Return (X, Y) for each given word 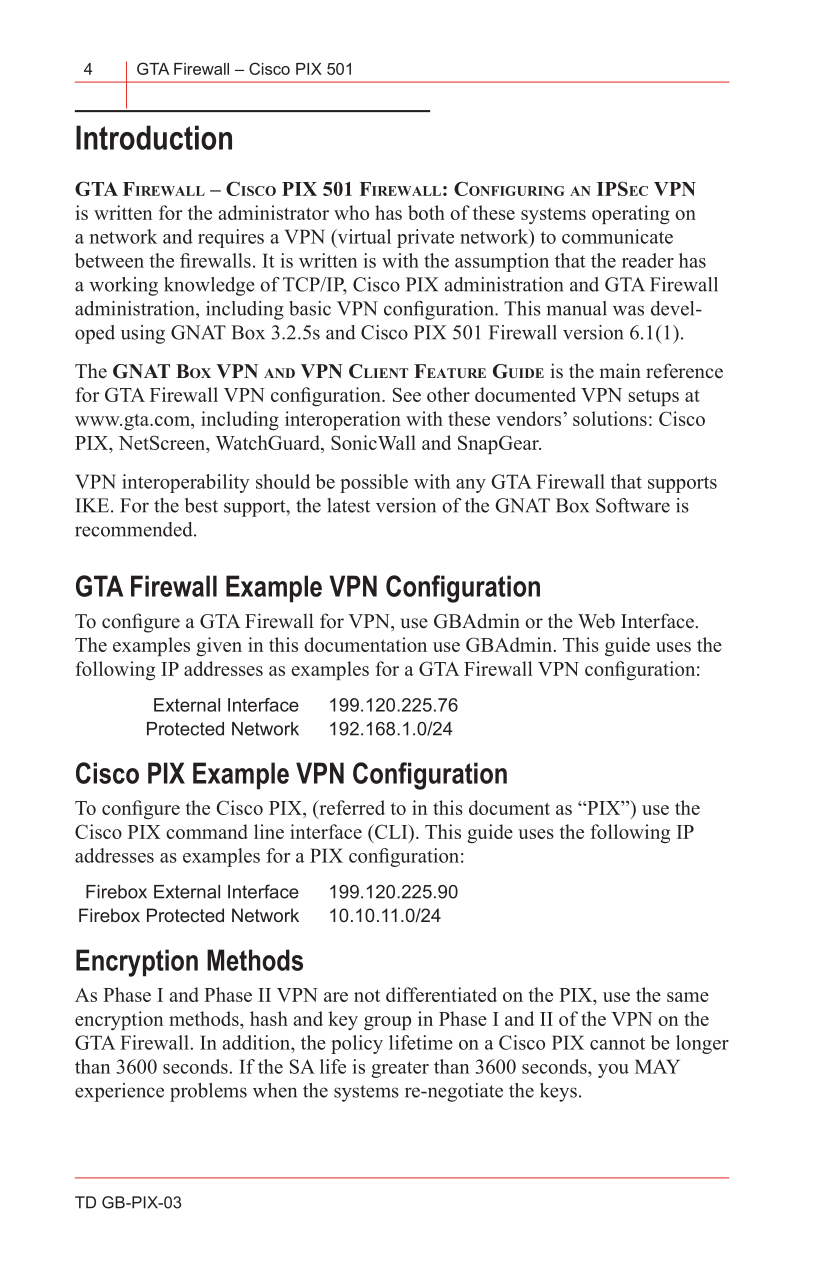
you (613, 1071)
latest (349, 505)
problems (208, 1092)
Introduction (154, 137)
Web (596, 621)
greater (400, 1069)
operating (631, 214)
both (426, 212)
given (219, 646)
